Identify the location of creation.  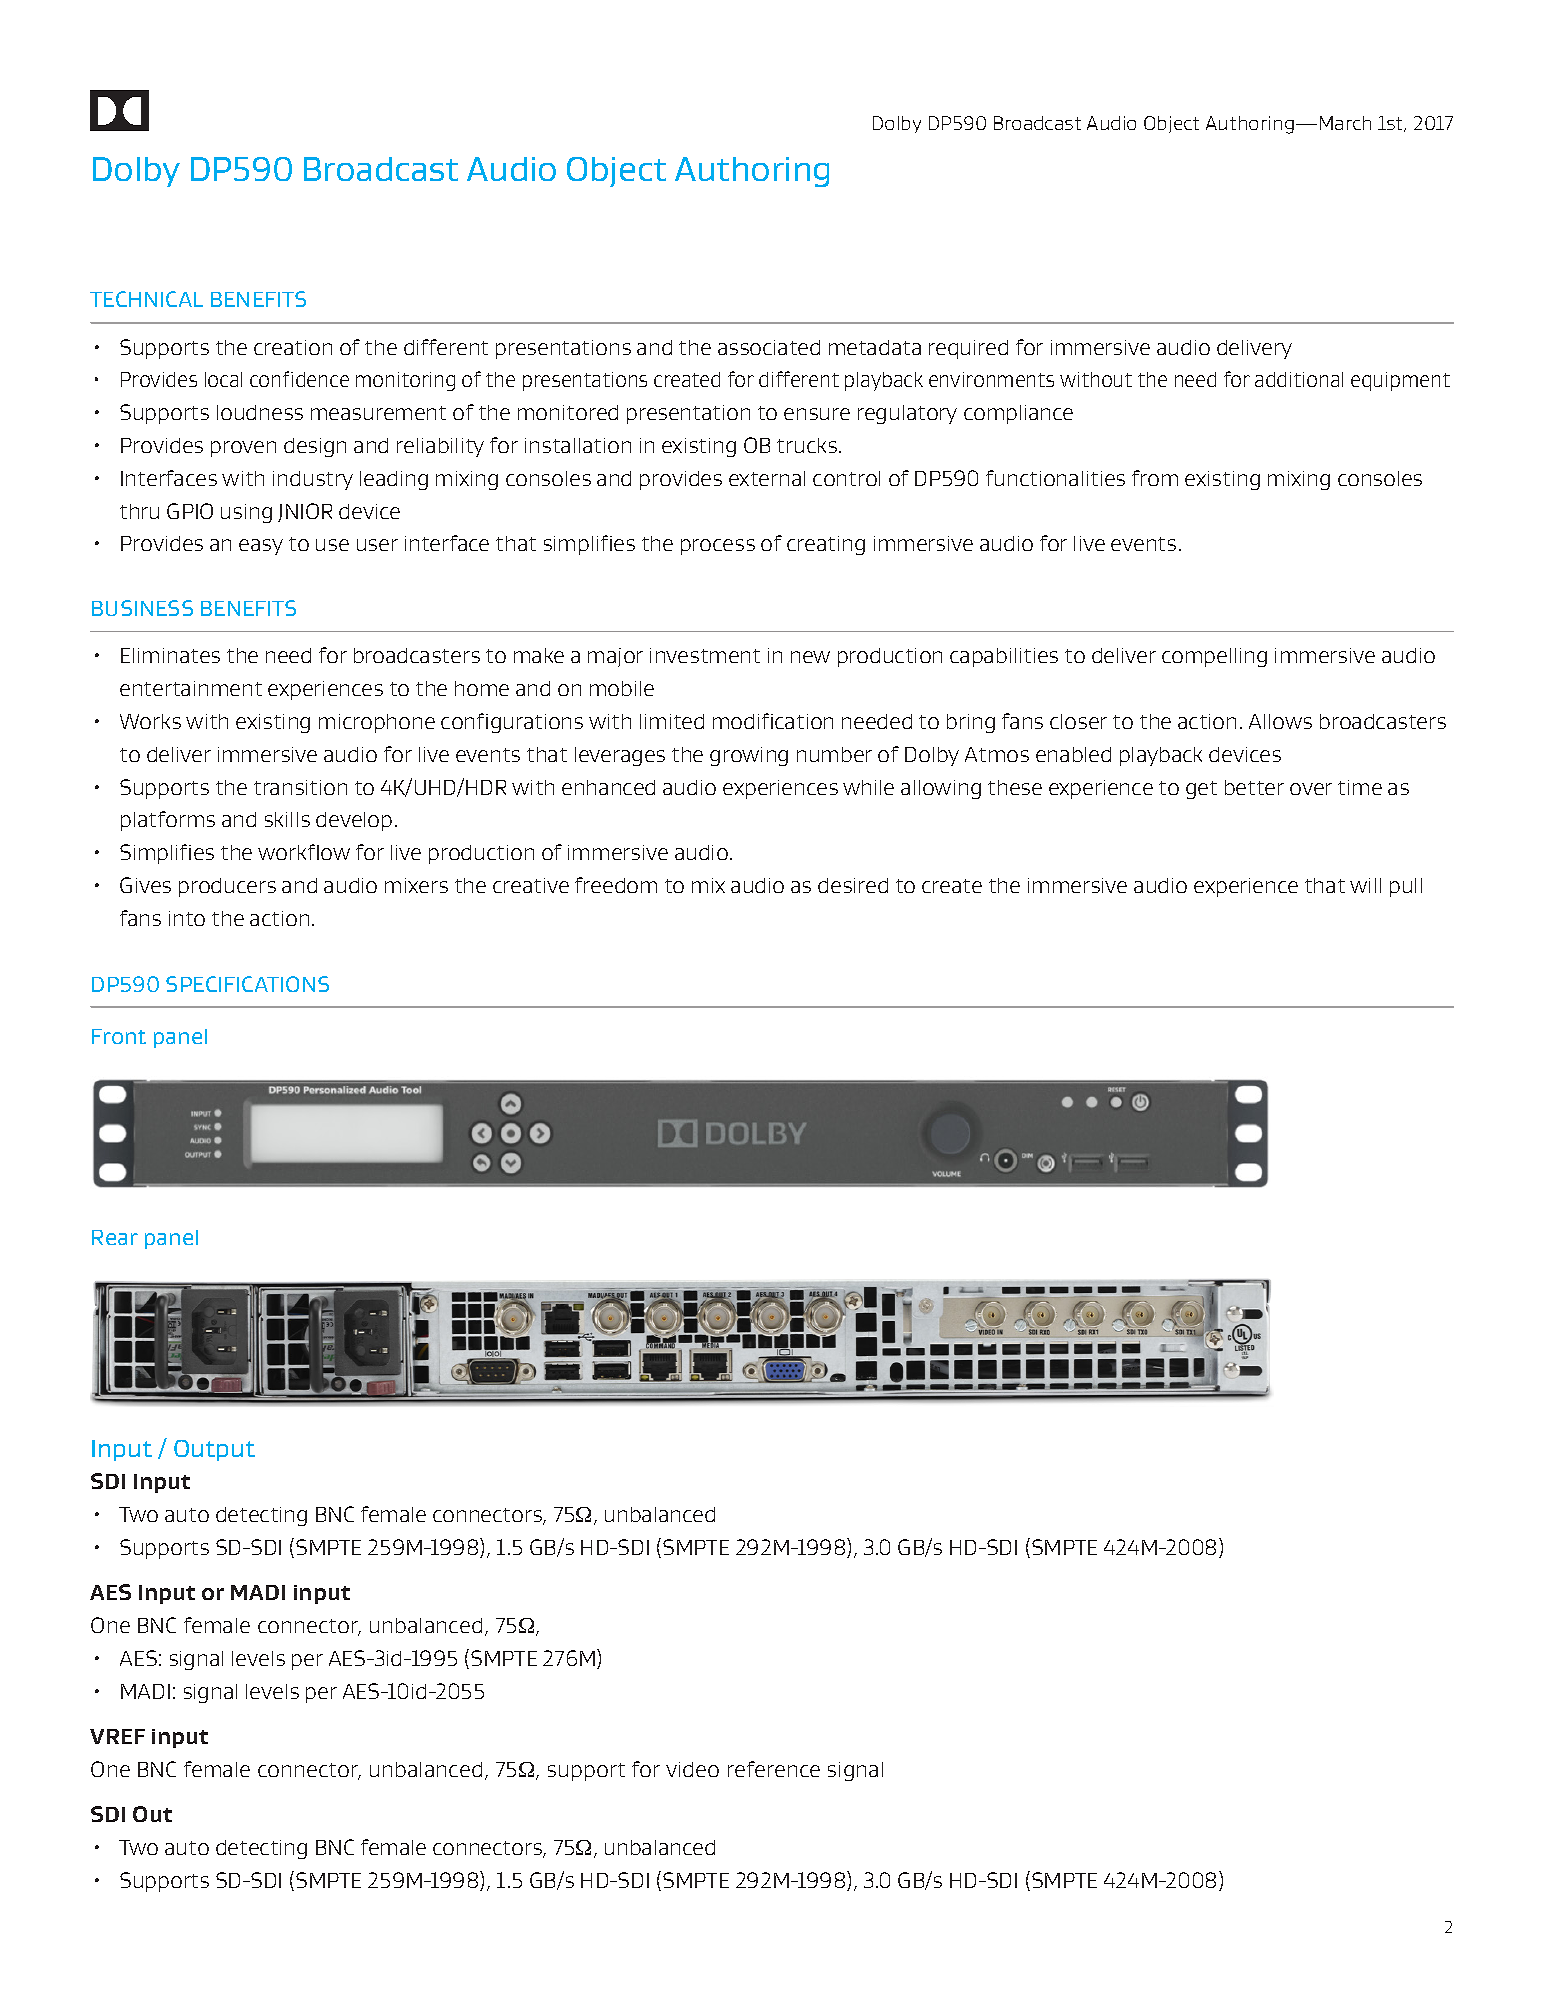
(293, 347).
